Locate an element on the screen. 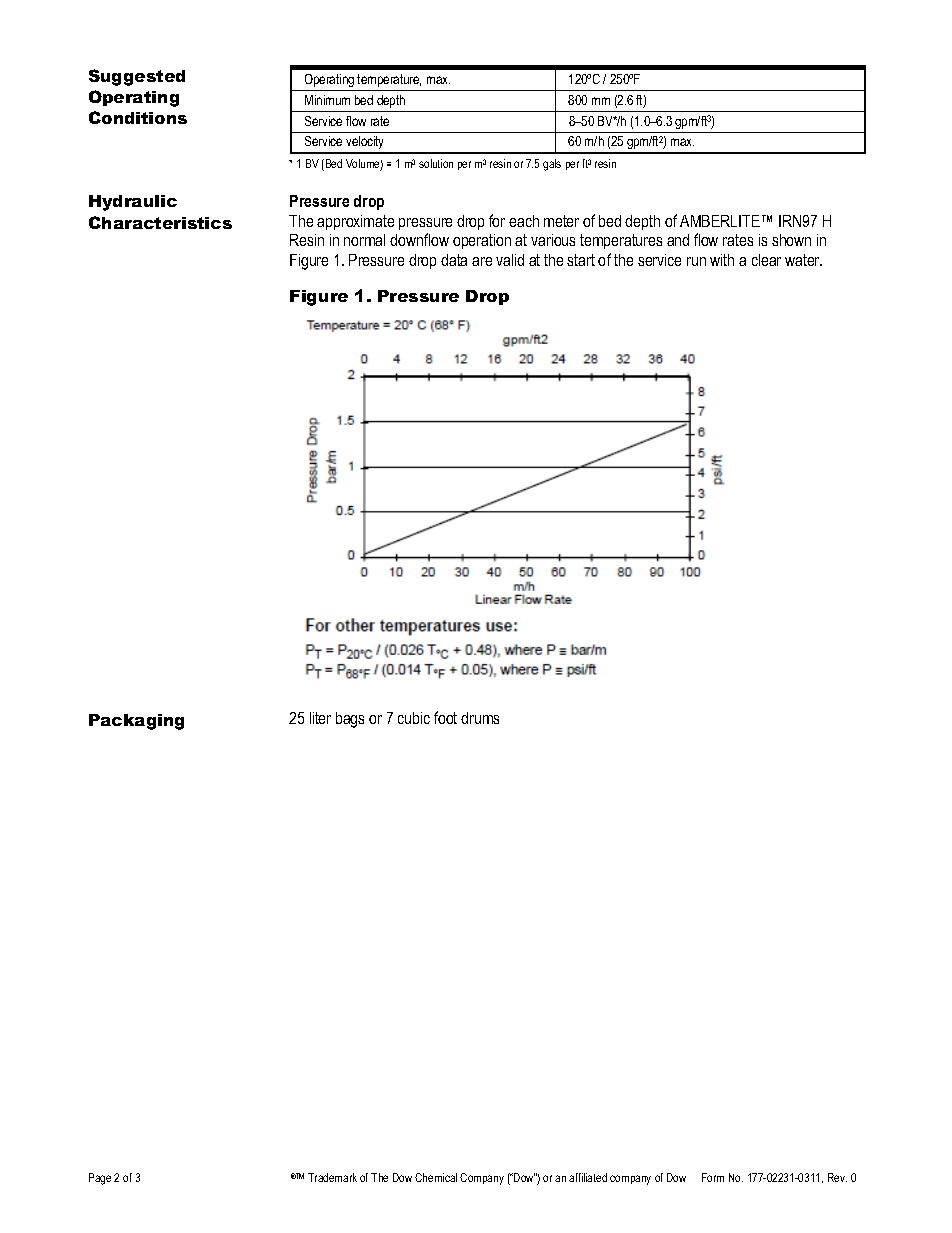 The image size is (952, 1233). drums is located at coordinates (480, 718).
